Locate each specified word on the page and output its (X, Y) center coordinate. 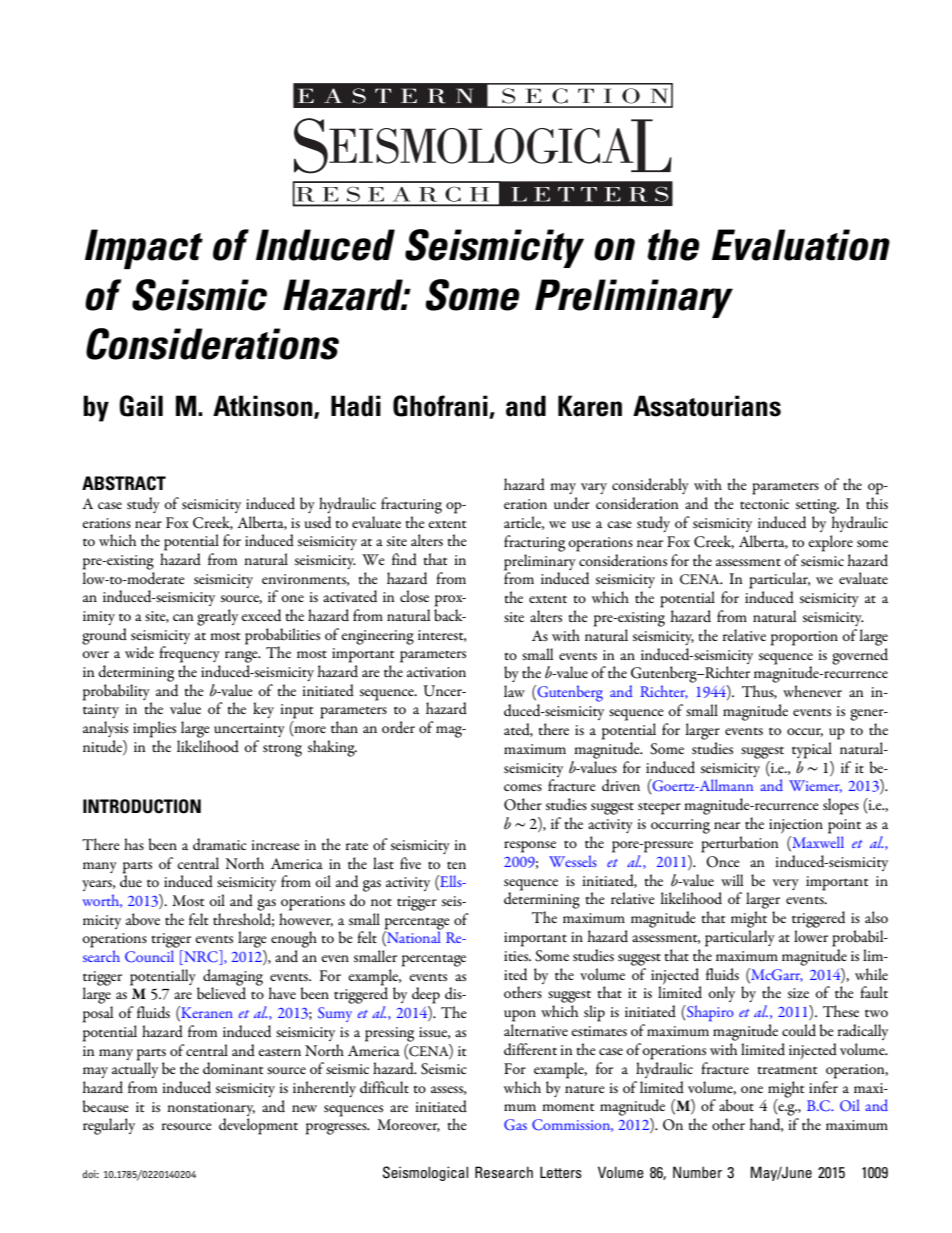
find (404, 559)
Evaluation (801, 245)
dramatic (220, 844)
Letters (561, 1172)
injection (796, 826)
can (183, 617)
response (530, 847)
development (258, 1126)
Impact (144, 249)
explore (830, 543)
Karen (590, 406)
